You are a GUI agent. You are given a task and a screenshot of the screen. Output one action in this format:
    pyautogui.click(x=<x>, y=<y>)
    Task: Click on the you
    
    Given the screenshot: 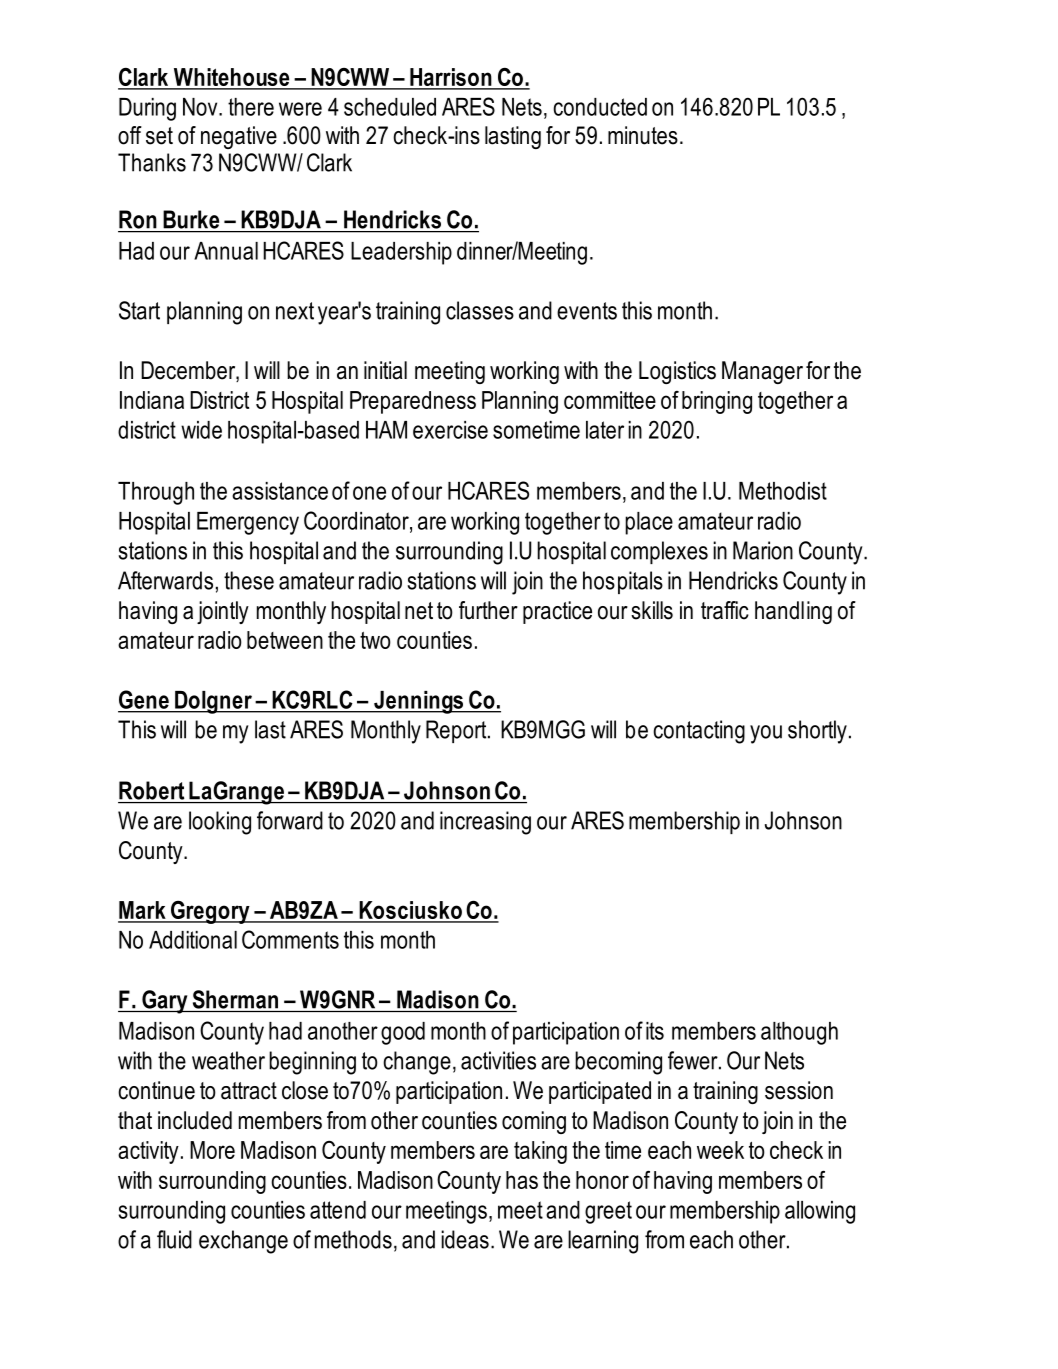 What is the action you would take?
    pyautogui.click(x=766, y=734)
